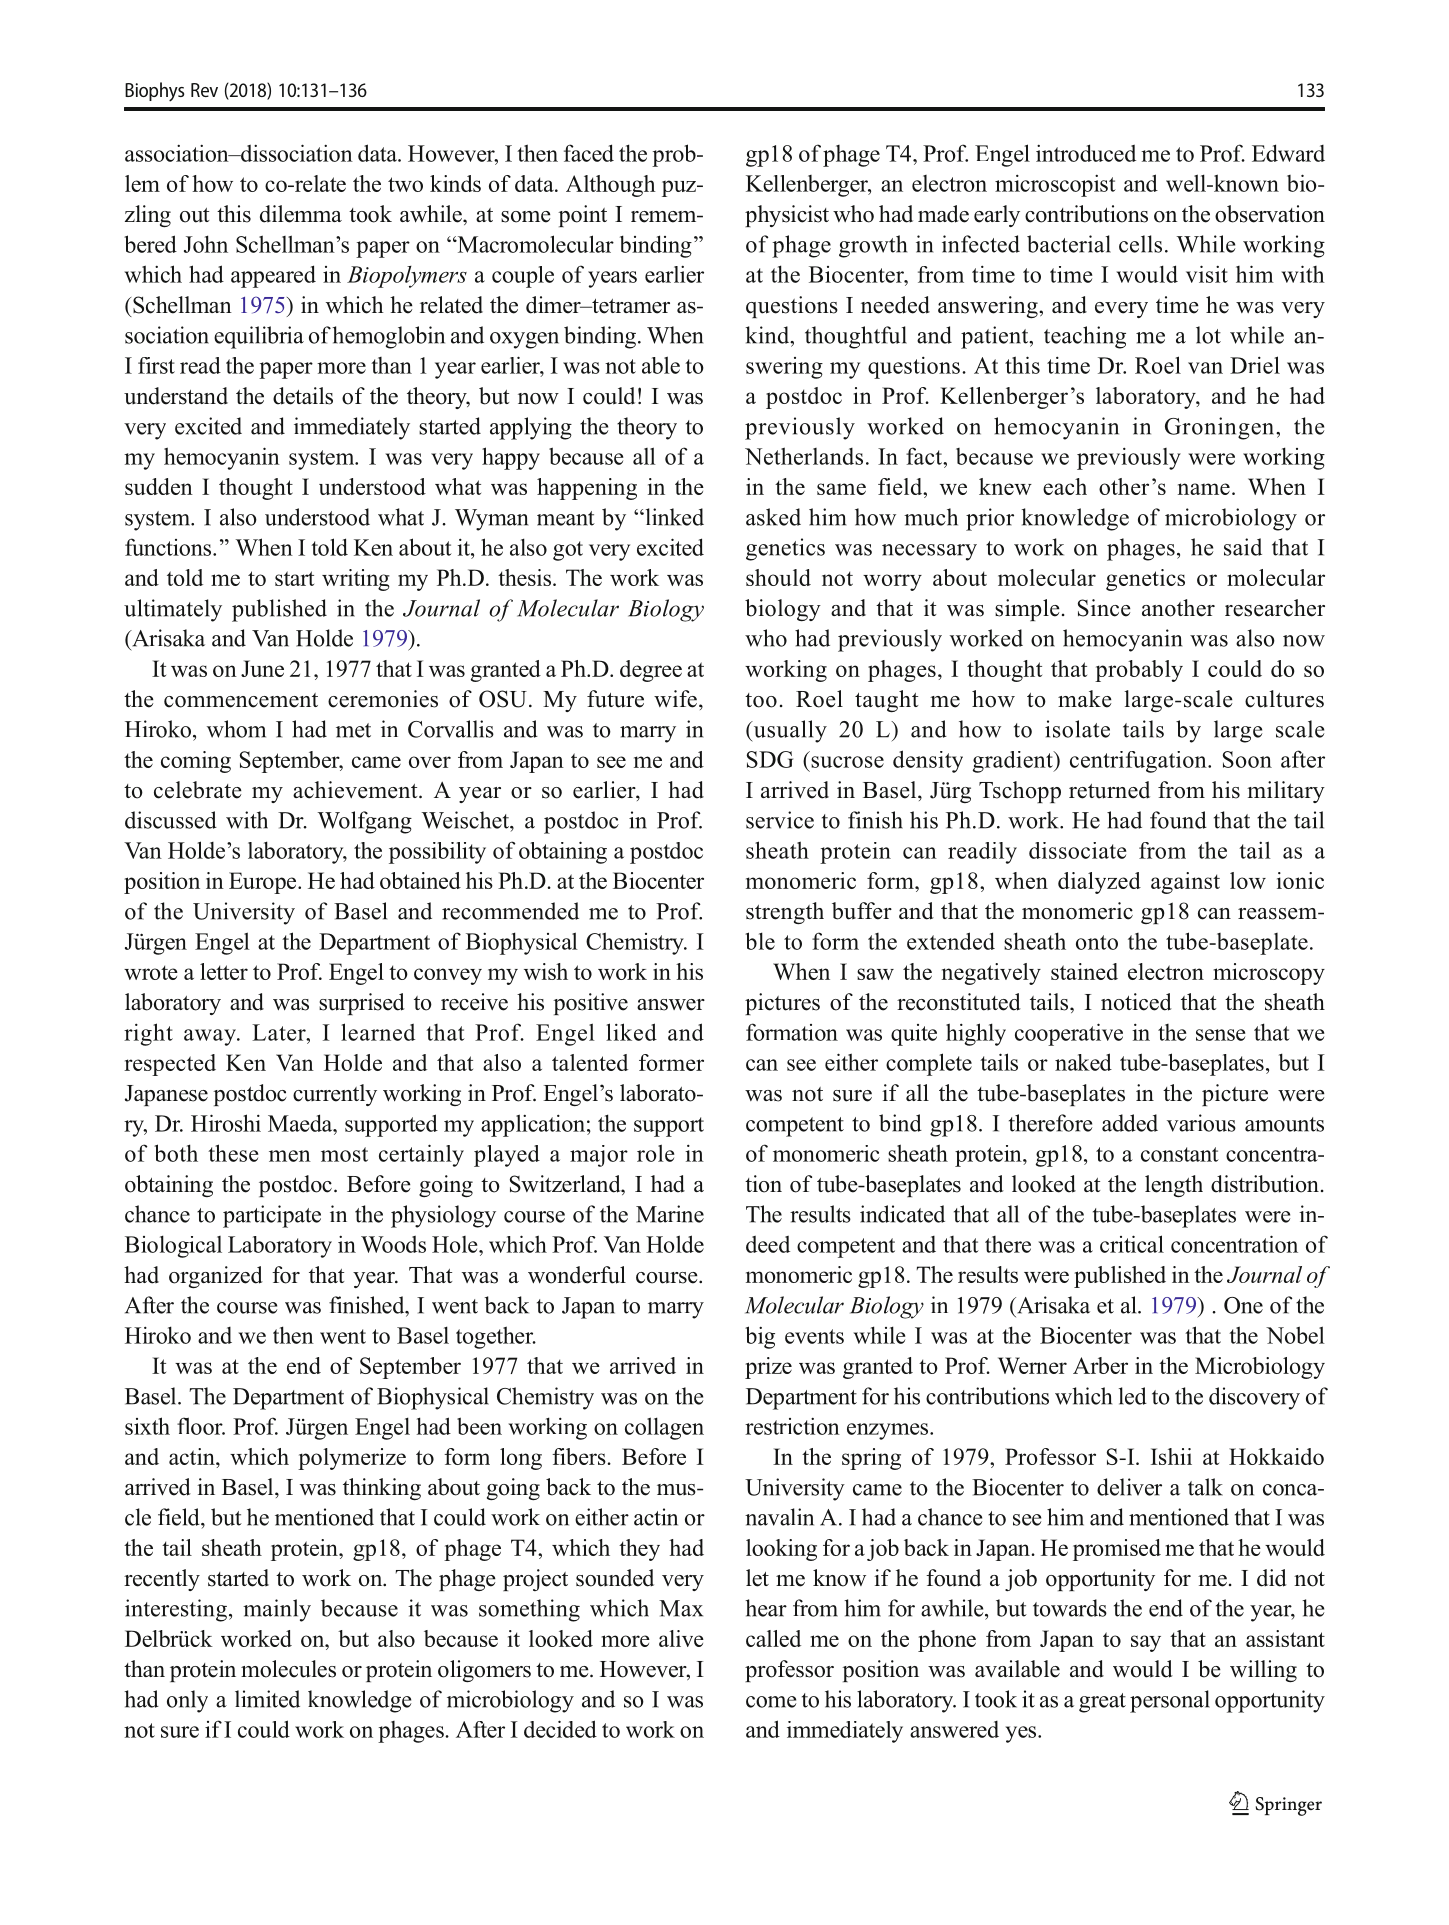  I want to click on onto, so click(1097, 942).
